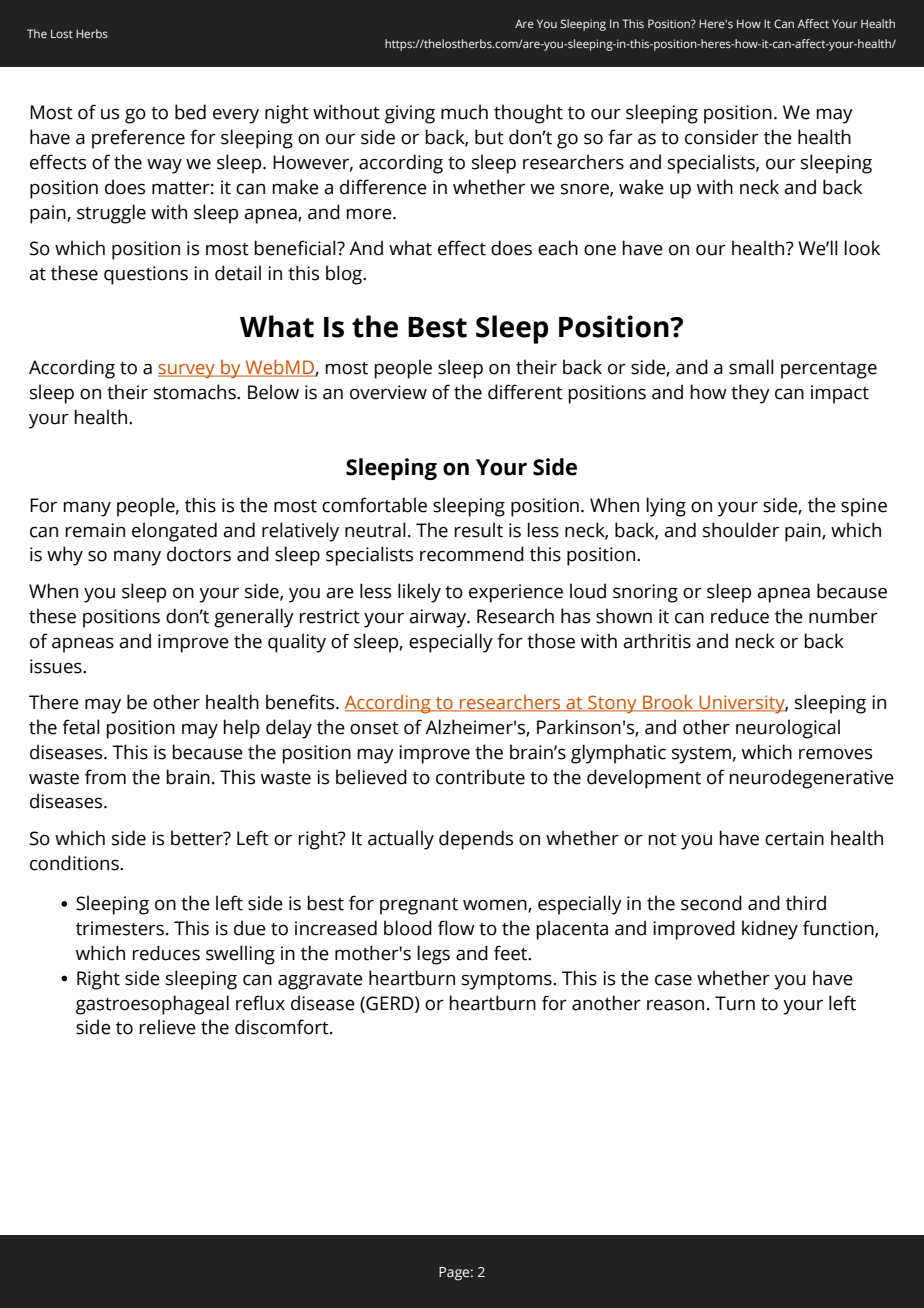 The width and height of the screenshot is (924, 1308). I want to click on result, so click(478, 530).
